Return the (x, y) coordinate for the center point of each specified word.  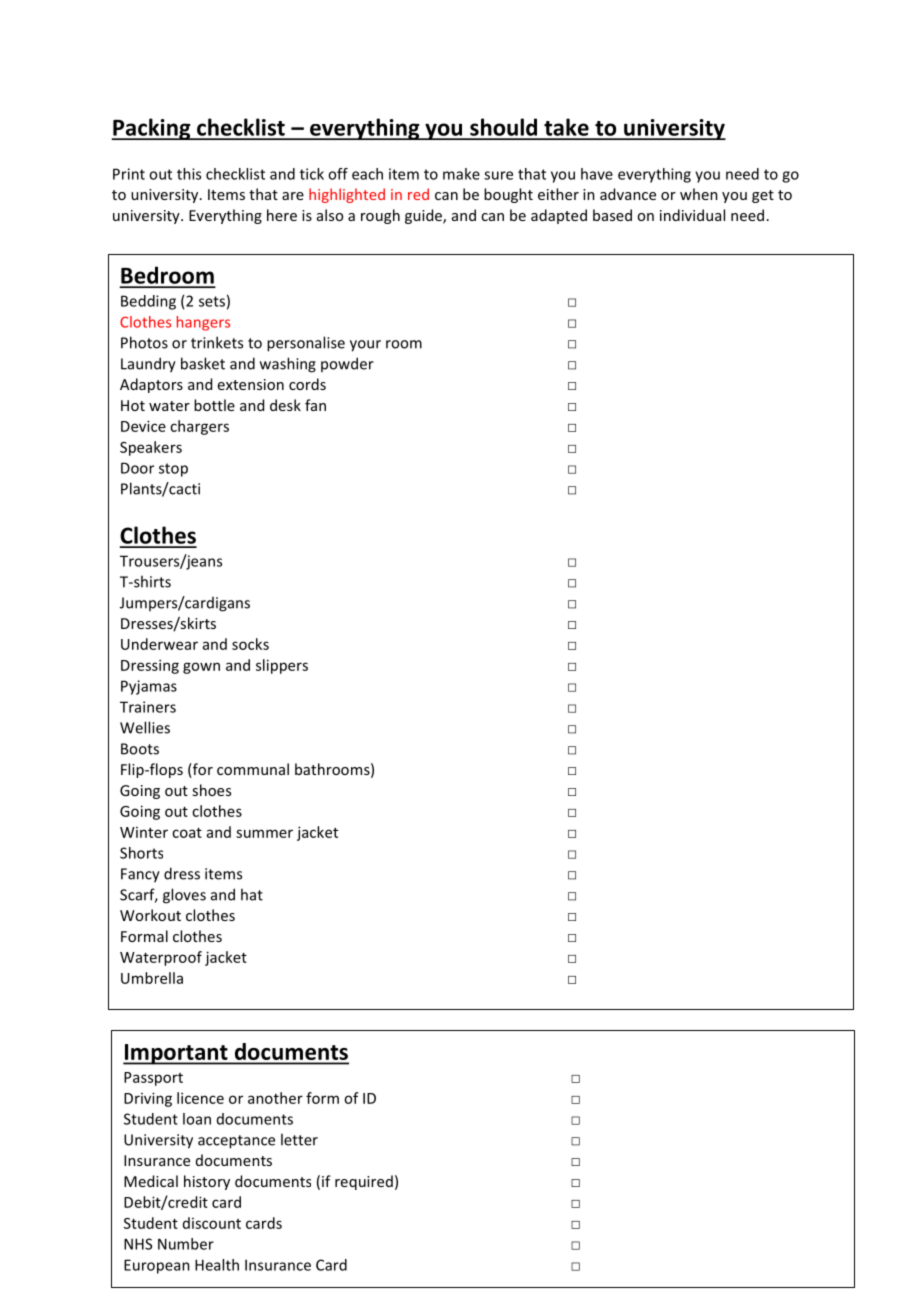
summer (264, 833)
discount (212, 1223)
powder (347, 364)
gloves (184, 896)
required (364, 1182)
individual (692, 215)
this (189, 174)
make (461, 174)
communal (253, 769)
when (699, 194)
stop (173, 470)
